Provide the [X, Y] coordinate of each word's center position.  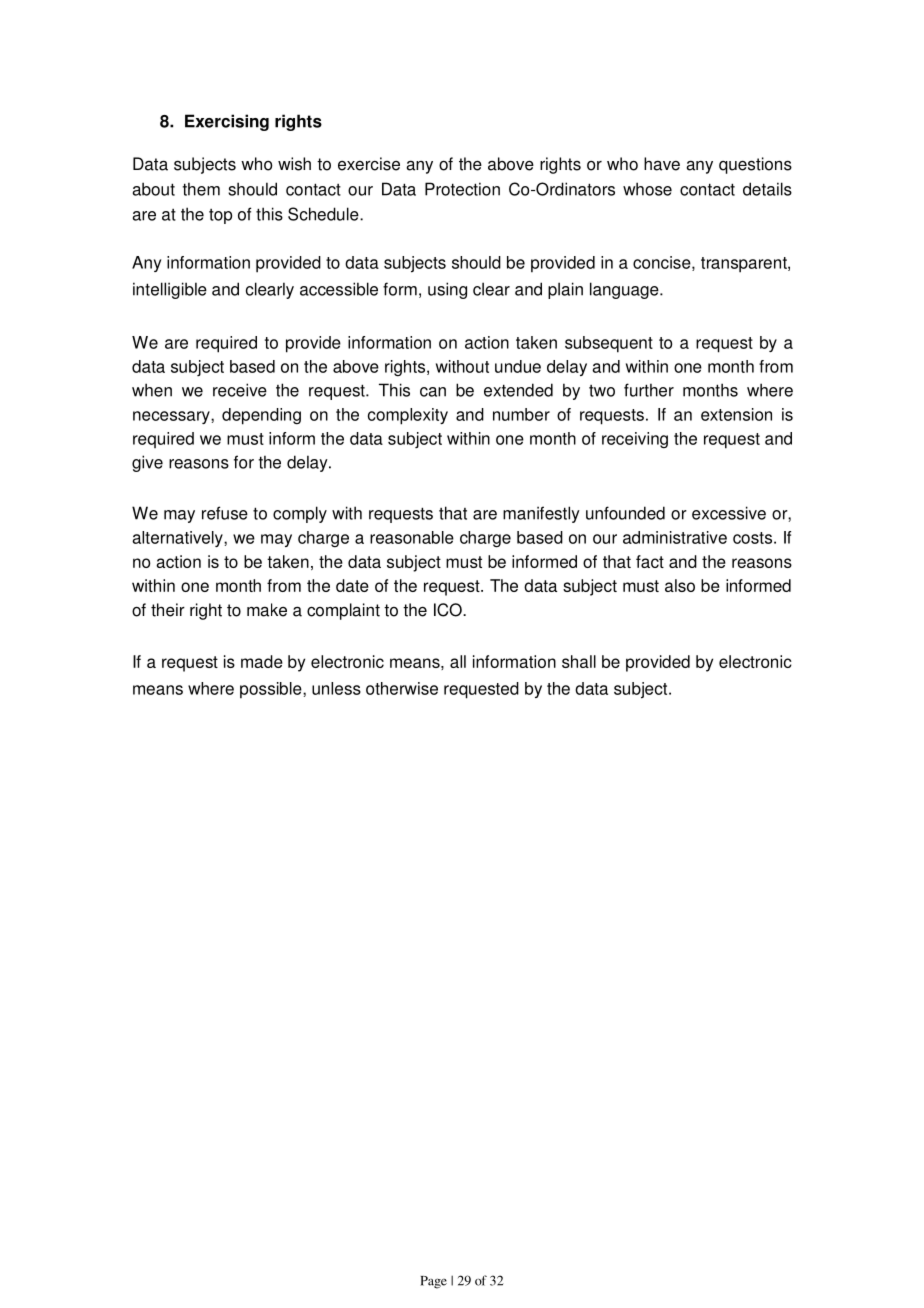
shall [579, 661]
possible [272, 690]
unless [336, 688]
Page [433, 1282]
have [662, 164]
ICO [449, 610]
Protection [462, 189]
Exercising [227, 122]
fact [650, 561]
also [680, 585]
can [433, 392]
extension [736, 414]
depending [261, 416]
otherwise [402, 688]
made [262, 661]
